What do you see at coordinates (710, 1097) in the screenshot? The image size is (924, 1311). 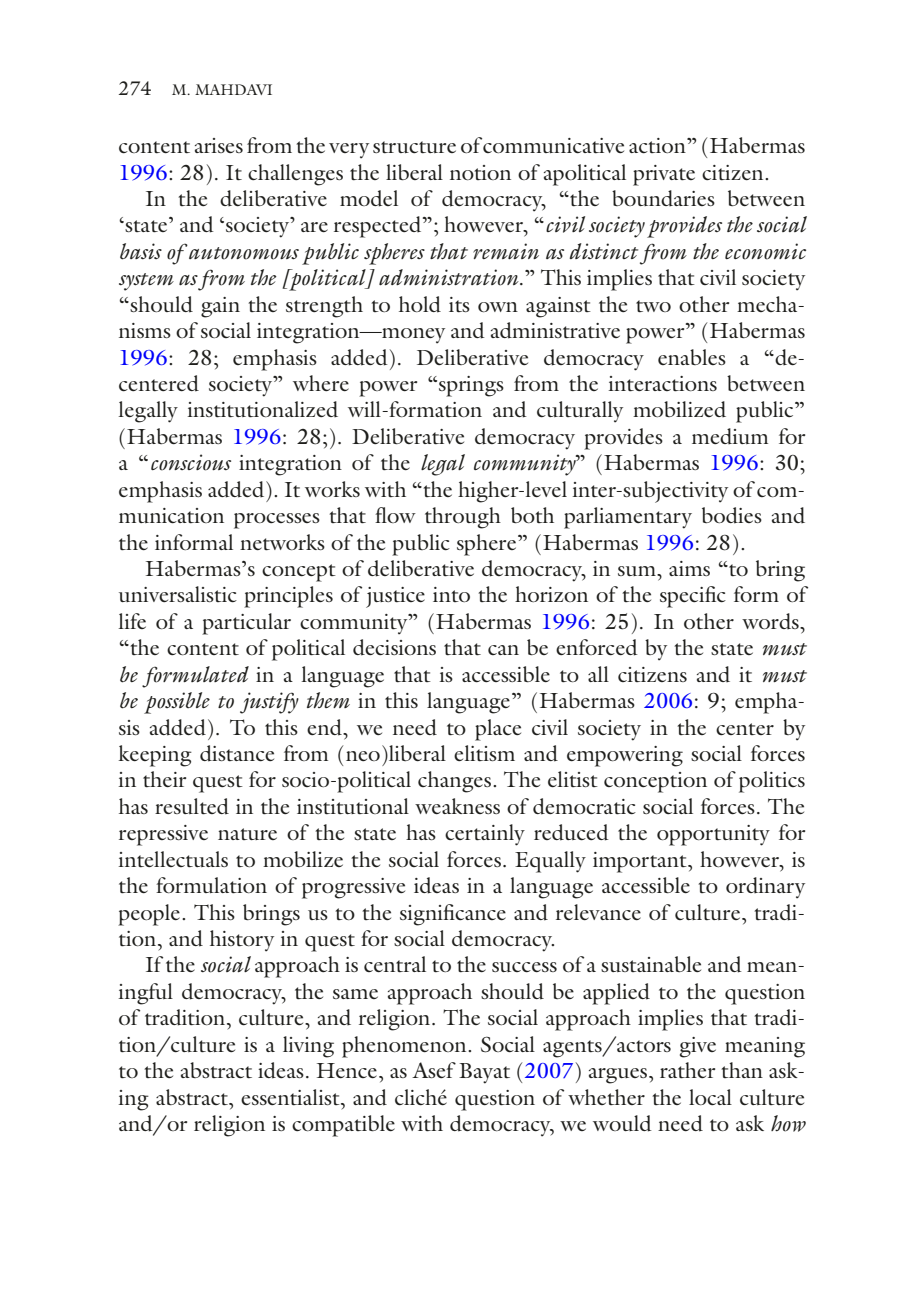 I see `local` at bounding box center [710, 1097].
